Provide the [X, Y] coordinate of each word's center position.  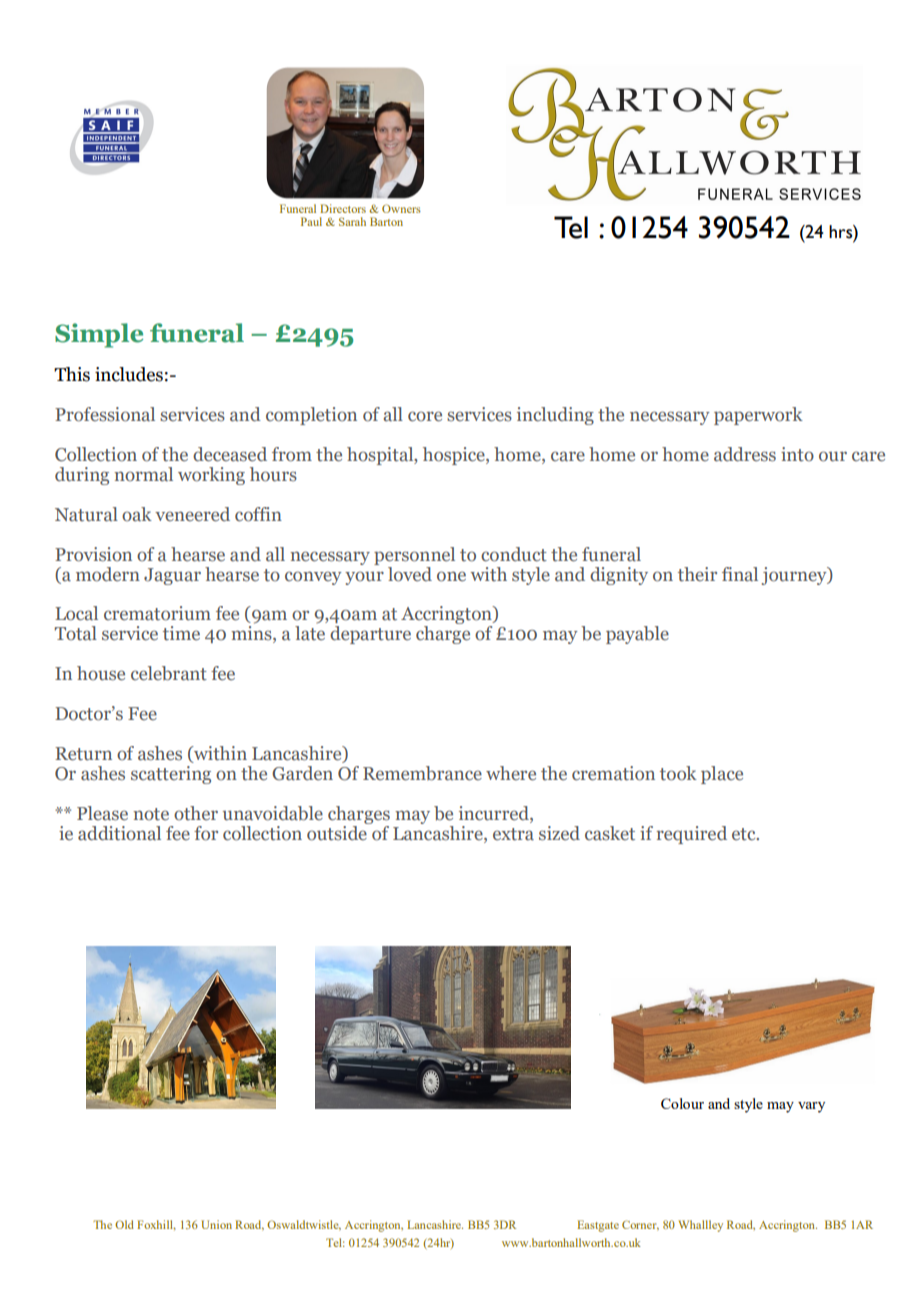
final [740, 574]
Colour [682, 1103]
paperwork [758, 416]
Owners [401, 208]
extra [513, 834]
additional [119, 833]
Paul [311, 221]
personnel [414, 556]
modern [108, 574]
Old [124, 1224]
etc [745, 834]
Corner [640, 1225]
